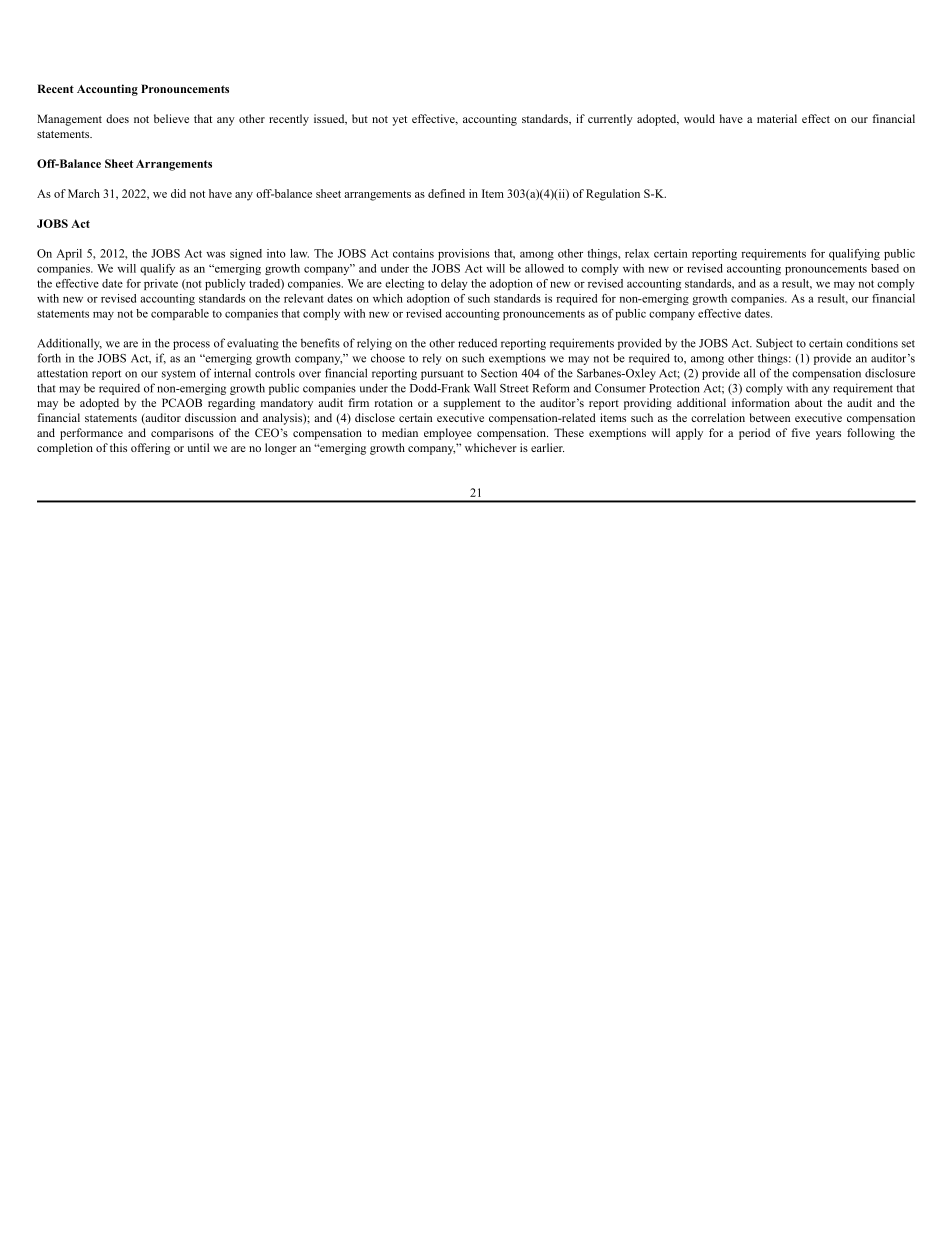 The image size is (952, 1233). Describe the element at coordinates (885, 268) in the page. I see `based` at that location.
